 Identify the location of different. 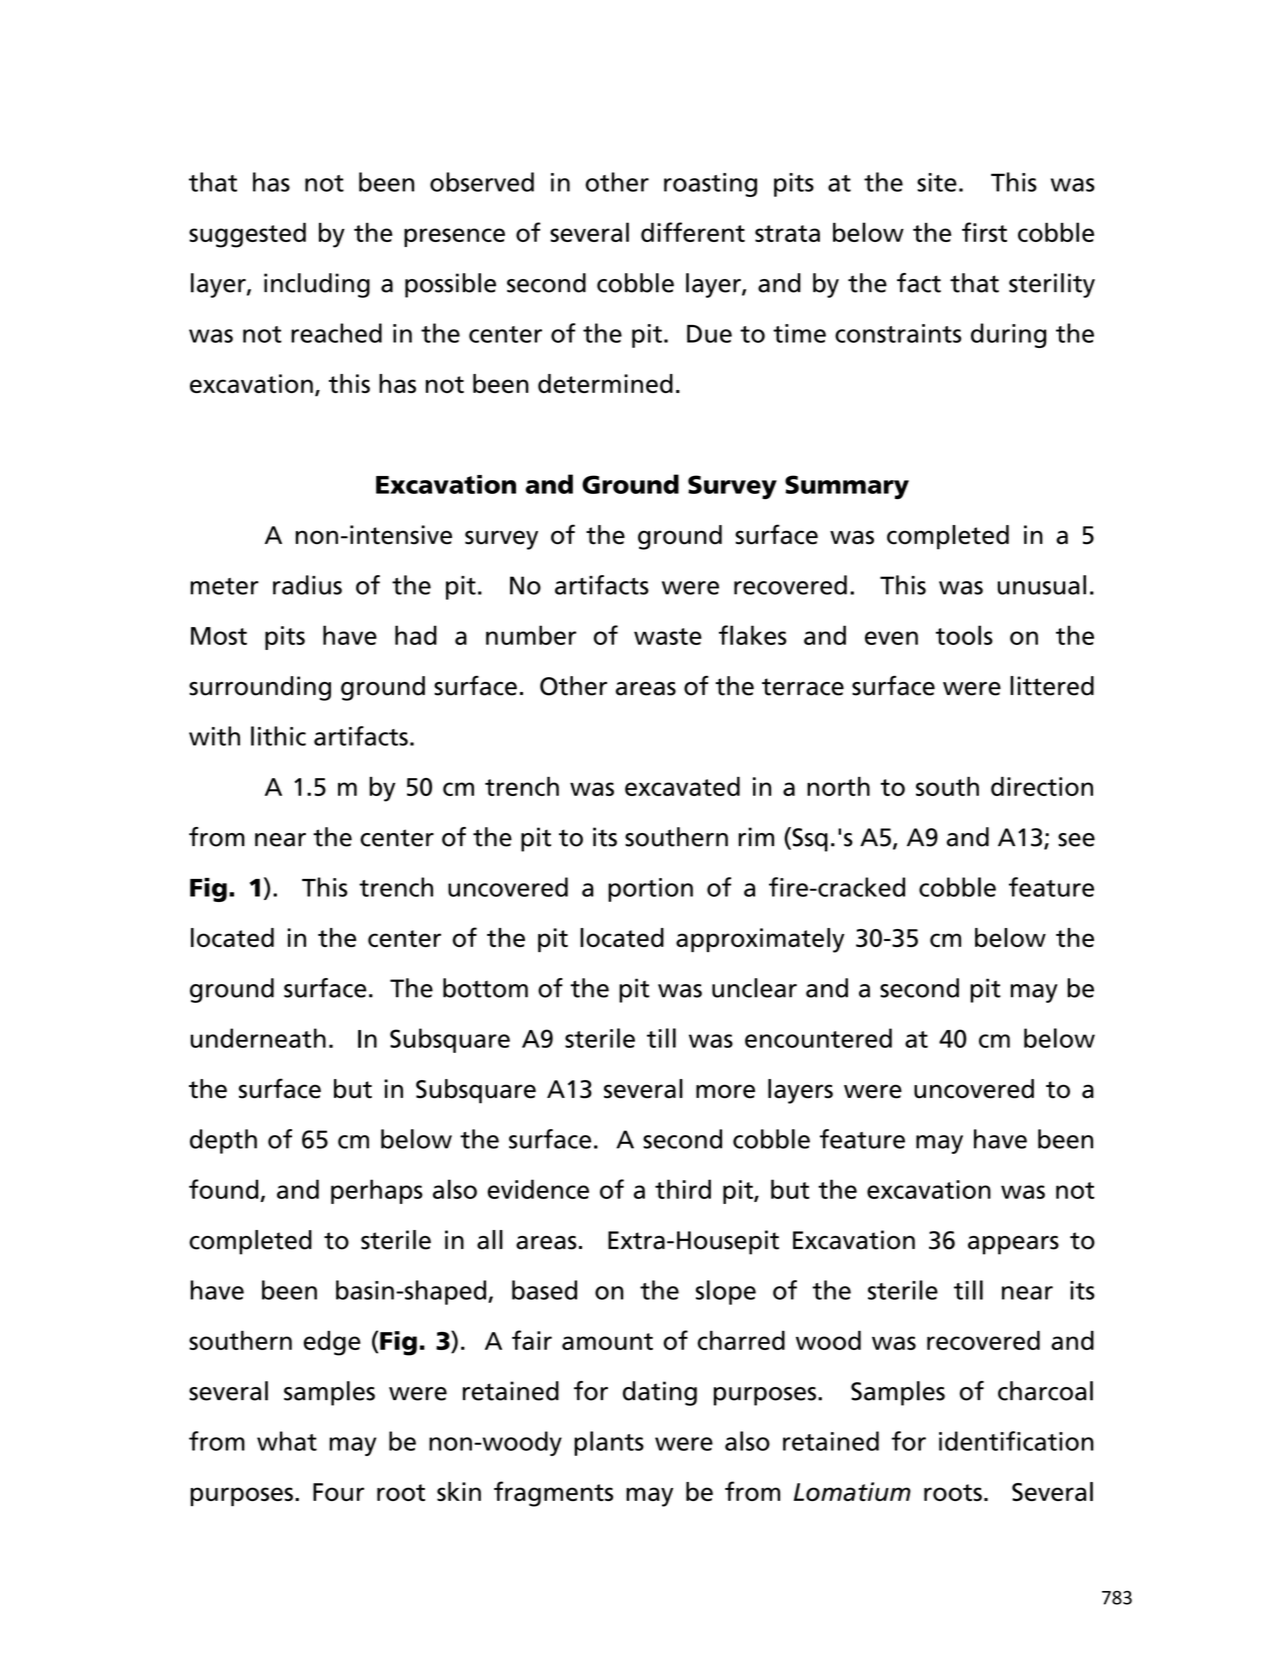
(693, 232).
